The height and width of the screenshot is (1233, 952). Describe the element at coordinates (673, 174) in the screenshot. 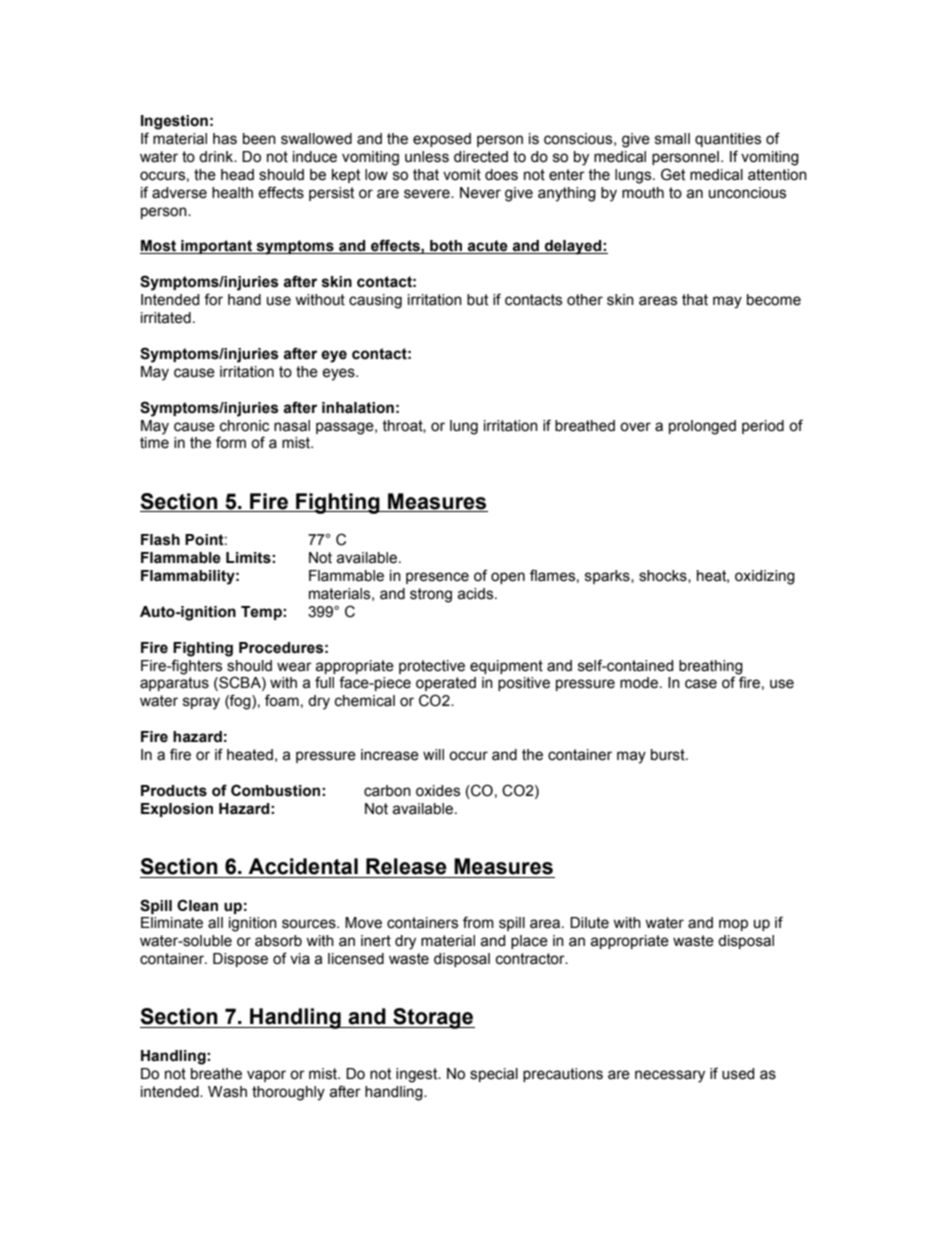

I see `Get` at that location.
